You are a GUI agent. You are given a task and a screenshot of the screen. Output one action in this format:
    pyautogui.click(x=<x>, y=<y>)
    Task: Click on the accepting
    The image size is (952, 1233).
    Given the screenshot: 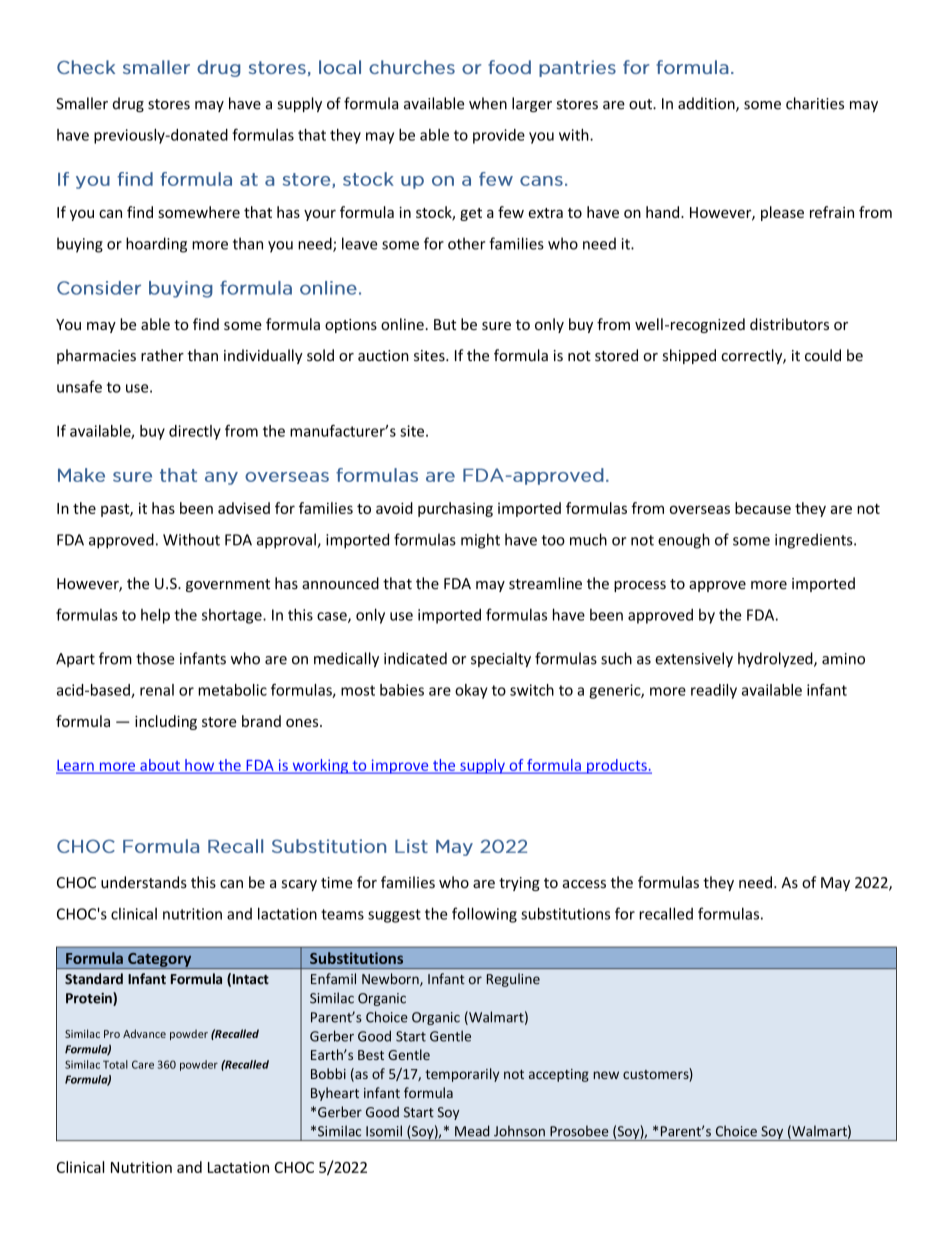 What is the action you would take?
    pyautogui.click(x=559, y=1075)
